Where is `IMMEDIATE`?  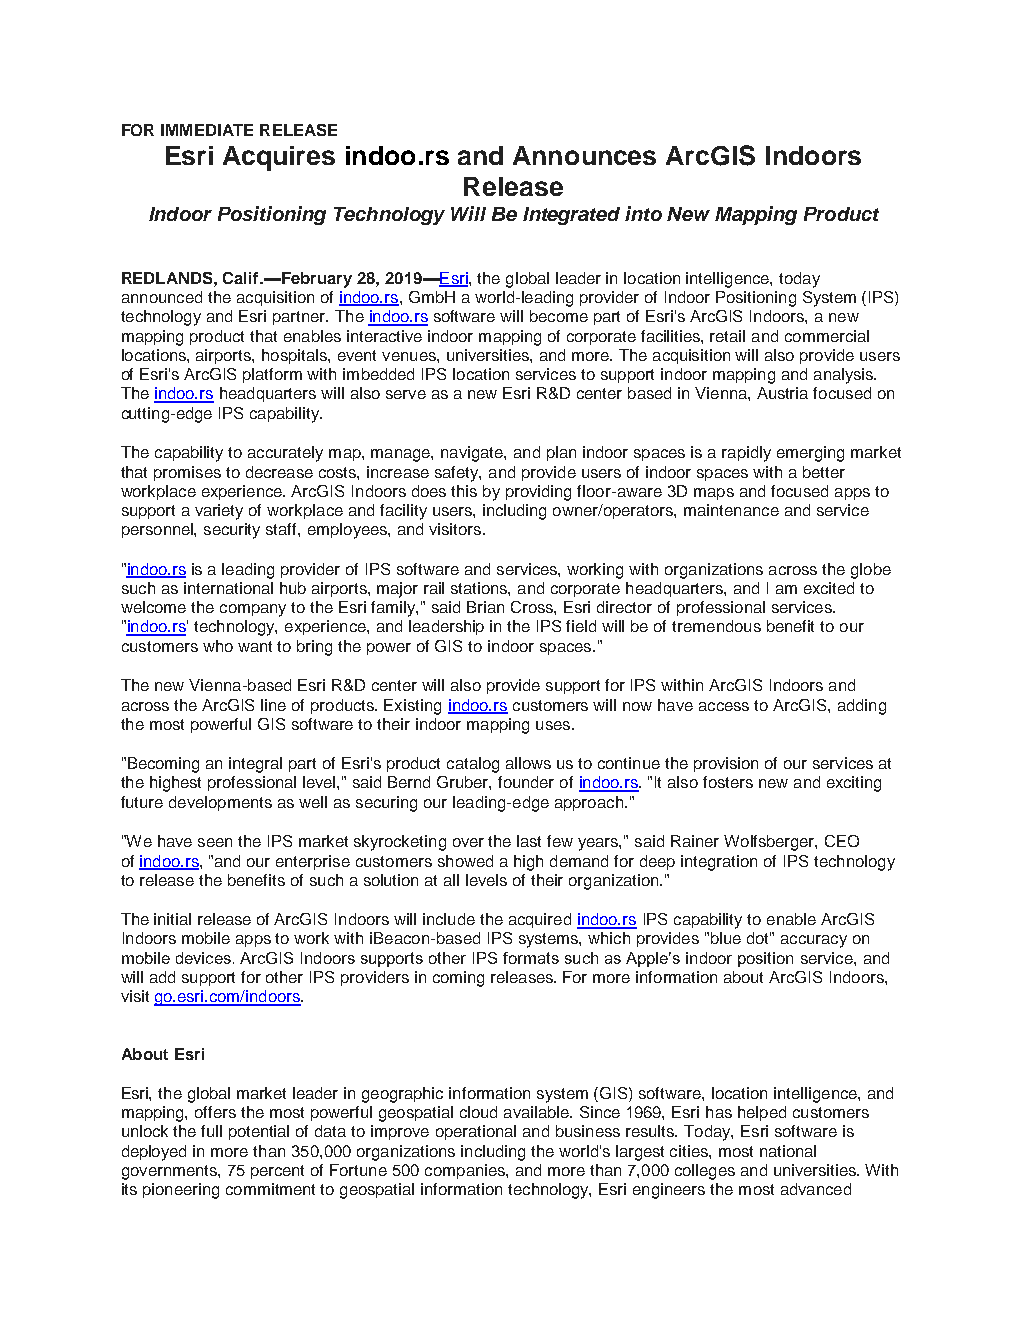 IMMEDIATE is located at coordinates (207, 130).
